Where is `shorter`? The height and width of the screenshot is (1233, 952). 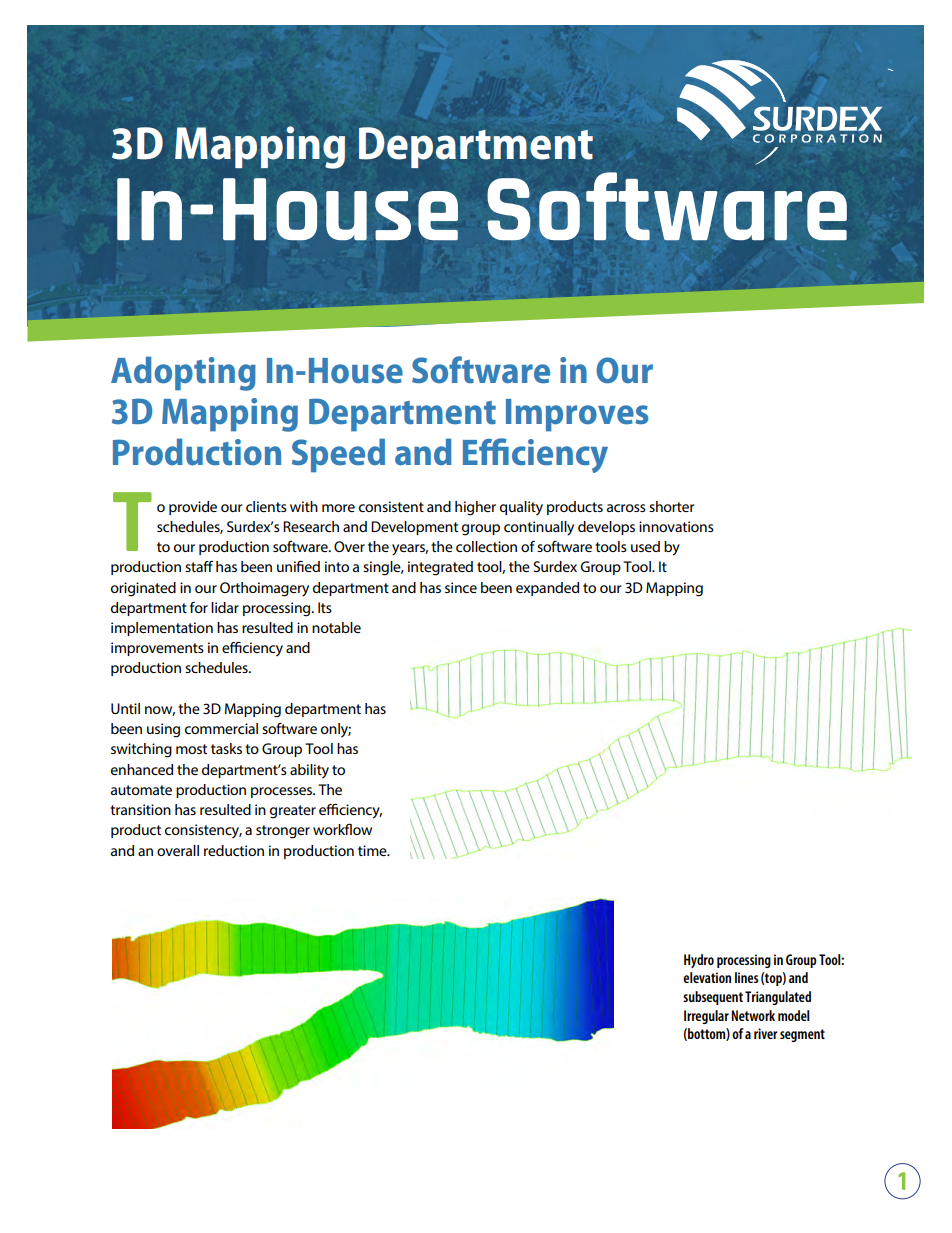 shorter is located at coordinates (671, 506).
